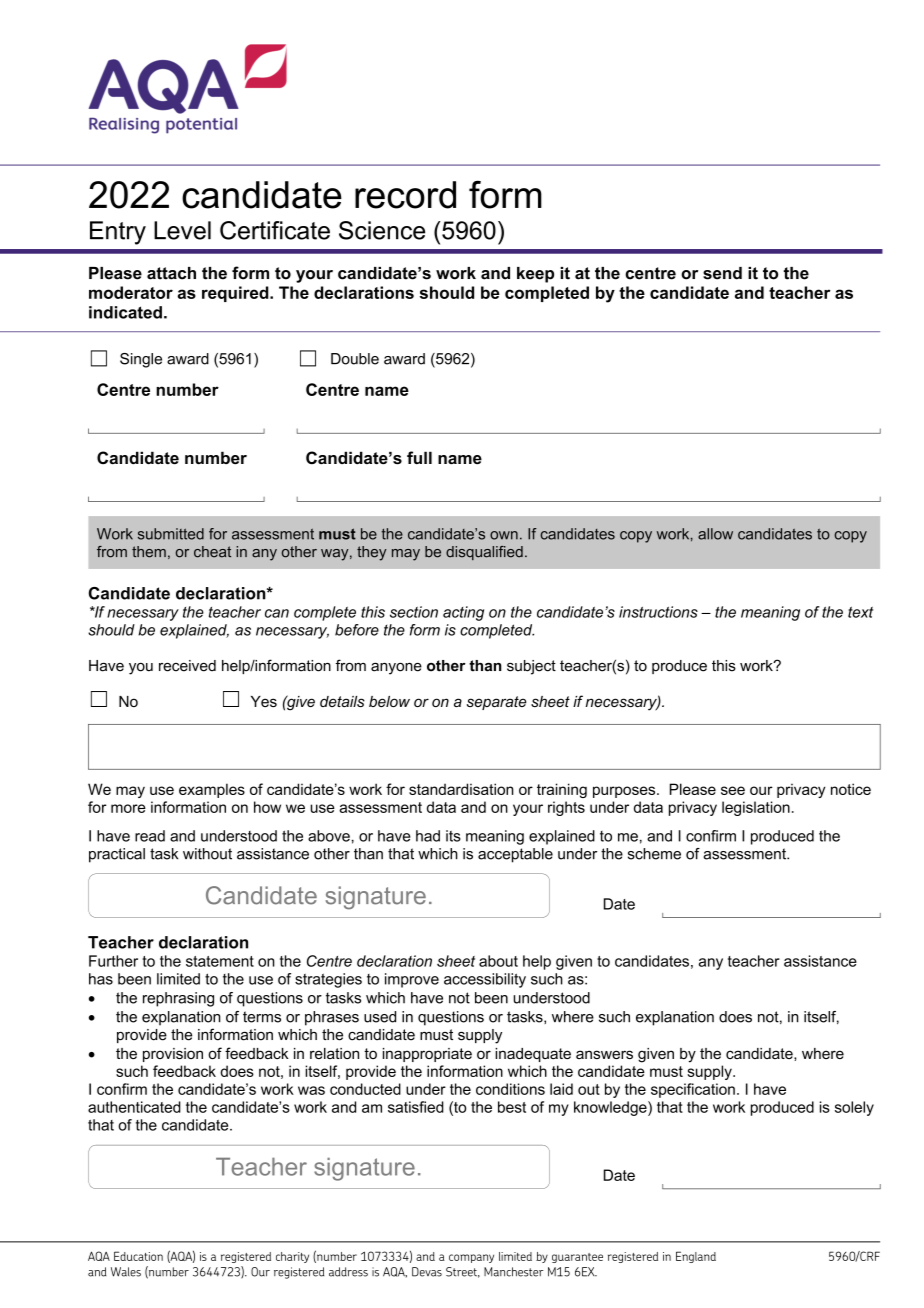 Image resolution: width=924 pixels, height=1308 pixels. Describe the element at coordinates (471, 1258) in the document. I see `company` at that location.
